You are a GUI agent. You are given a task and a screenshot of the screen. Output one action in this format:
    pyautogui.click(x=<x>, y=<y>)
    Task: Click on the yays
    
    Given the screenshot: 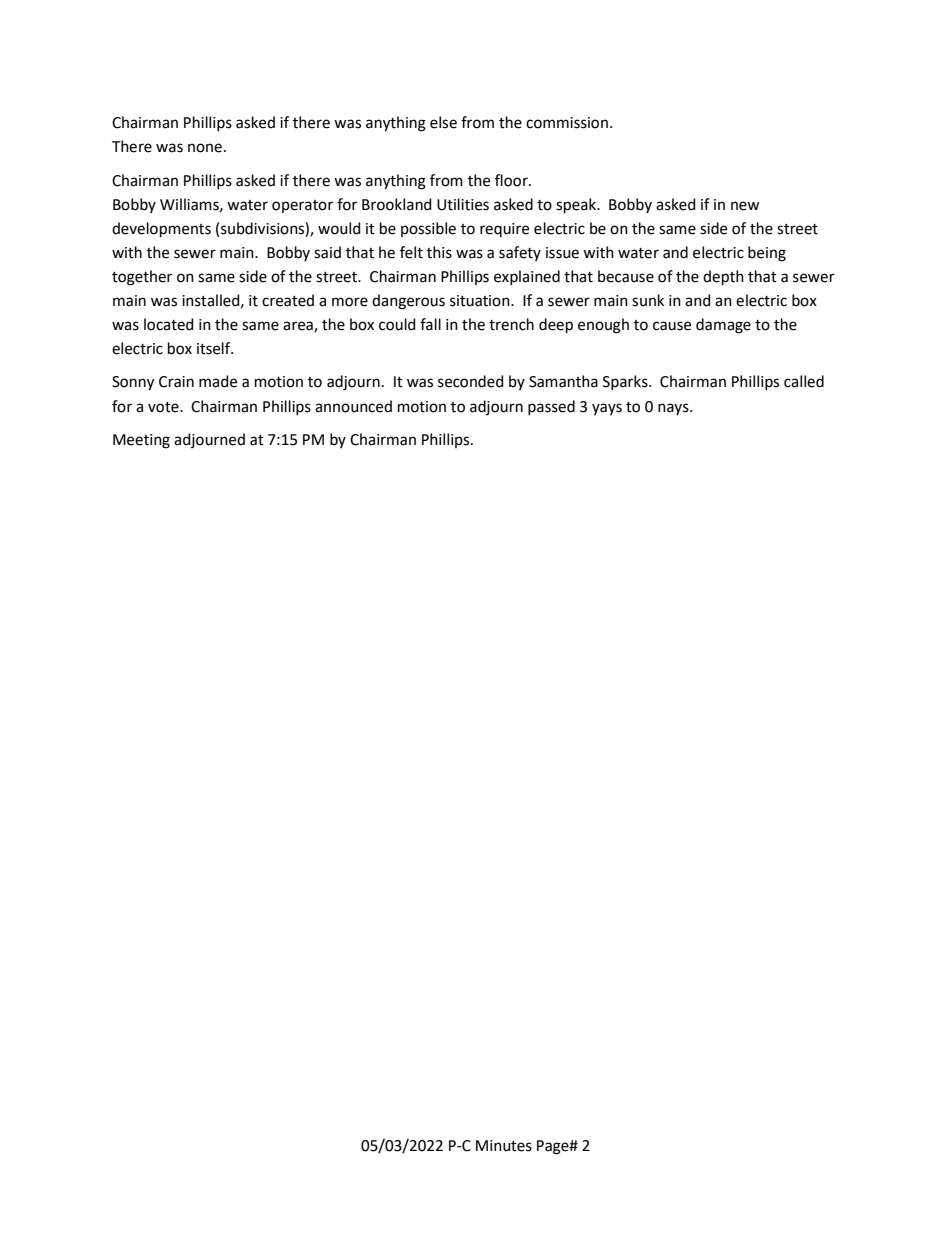 What is the action you would take?
    pyautogui.click(x=607, y=409)
